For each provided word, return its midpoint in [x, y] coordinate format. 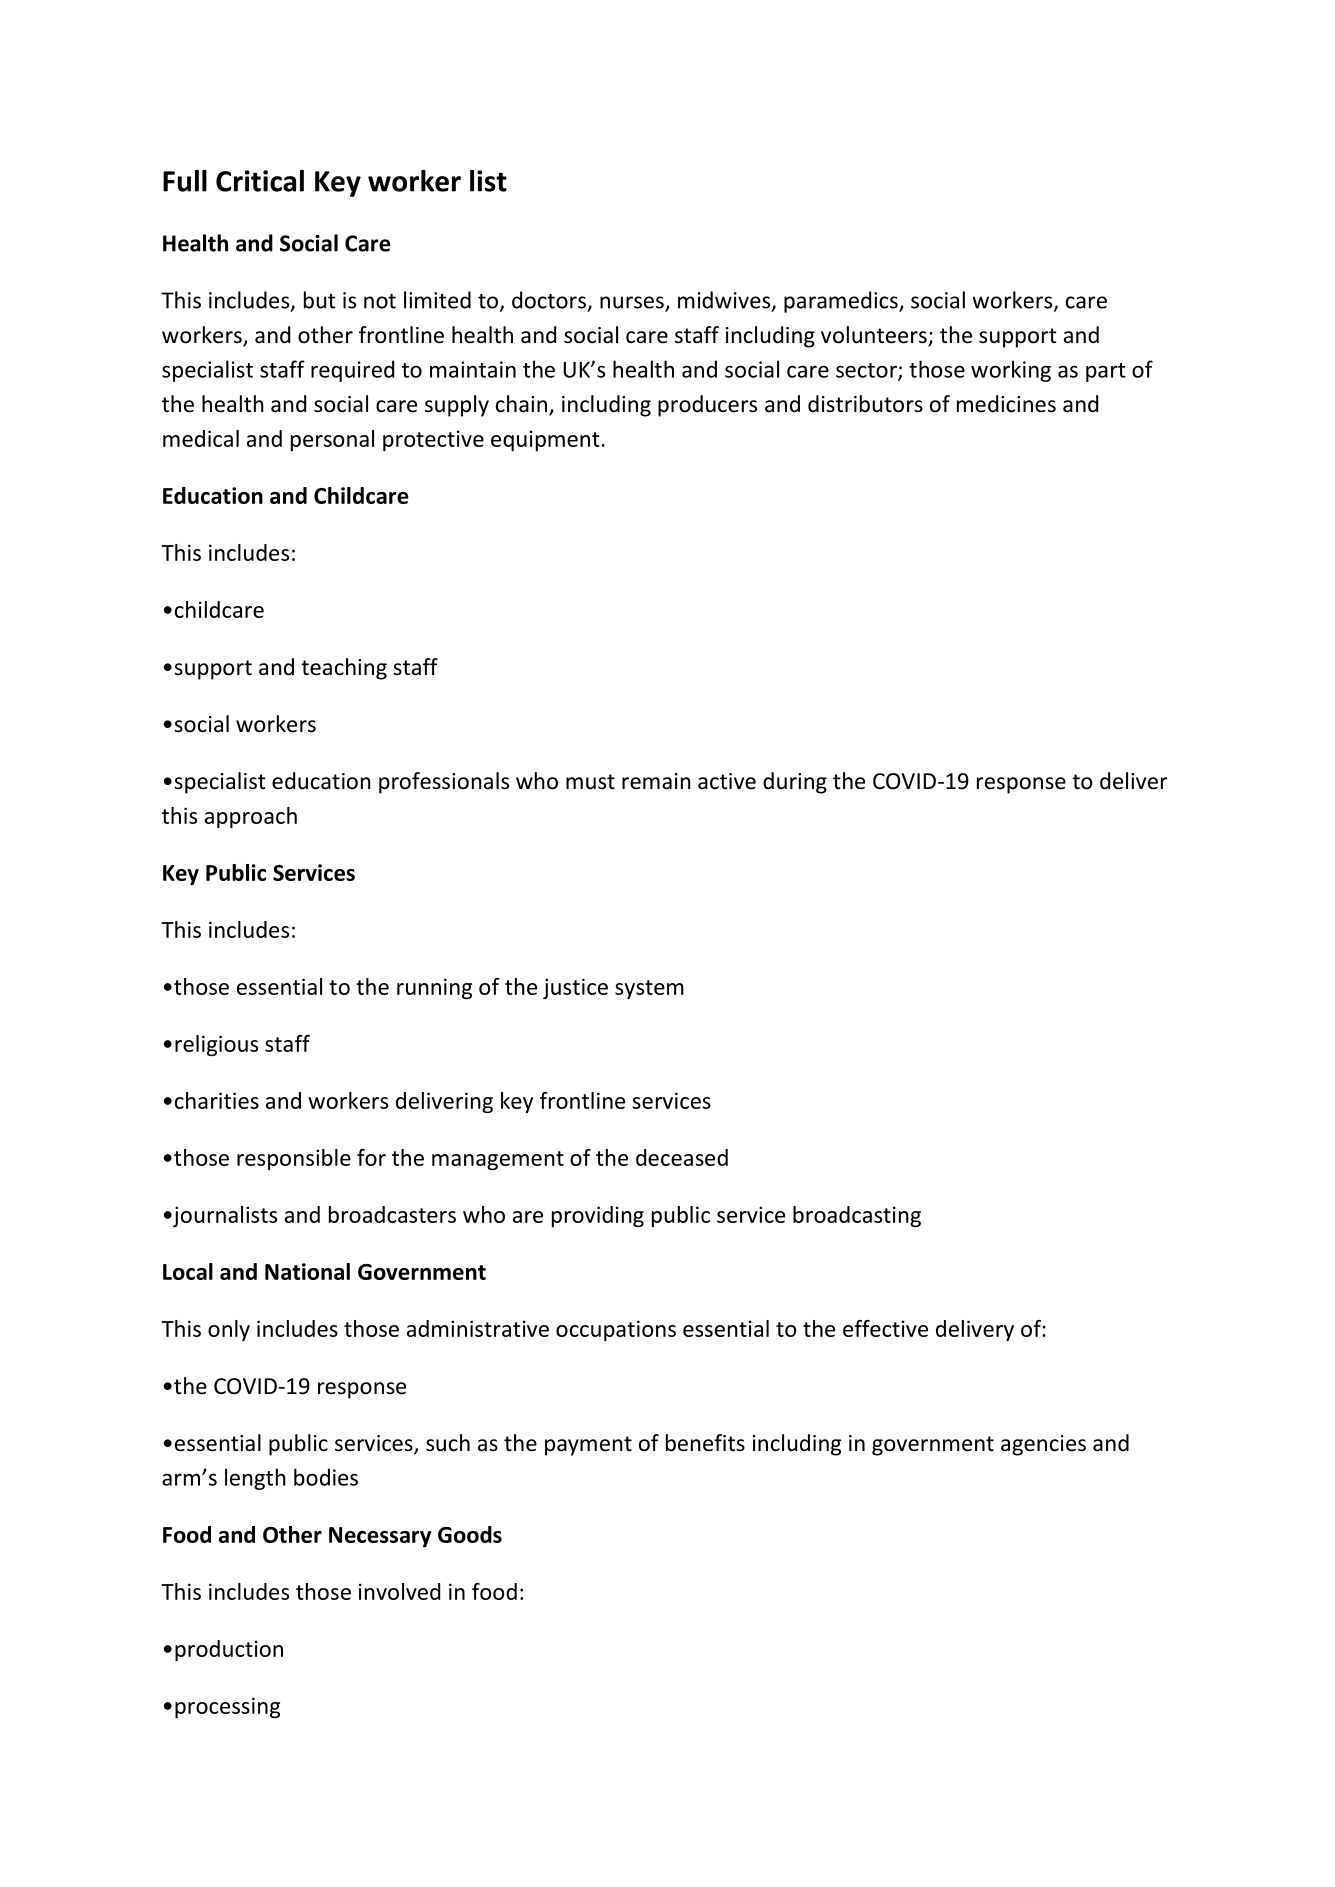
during [795, 783]
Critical [260, 181]
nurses [633, 303]
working [1011, 371]
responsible [294, 1159]
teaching [344, 669]
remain [656, 781]
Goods [470, 1534]
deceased [682, 1157]
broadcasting [857, 1216]
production [229, 1650]
